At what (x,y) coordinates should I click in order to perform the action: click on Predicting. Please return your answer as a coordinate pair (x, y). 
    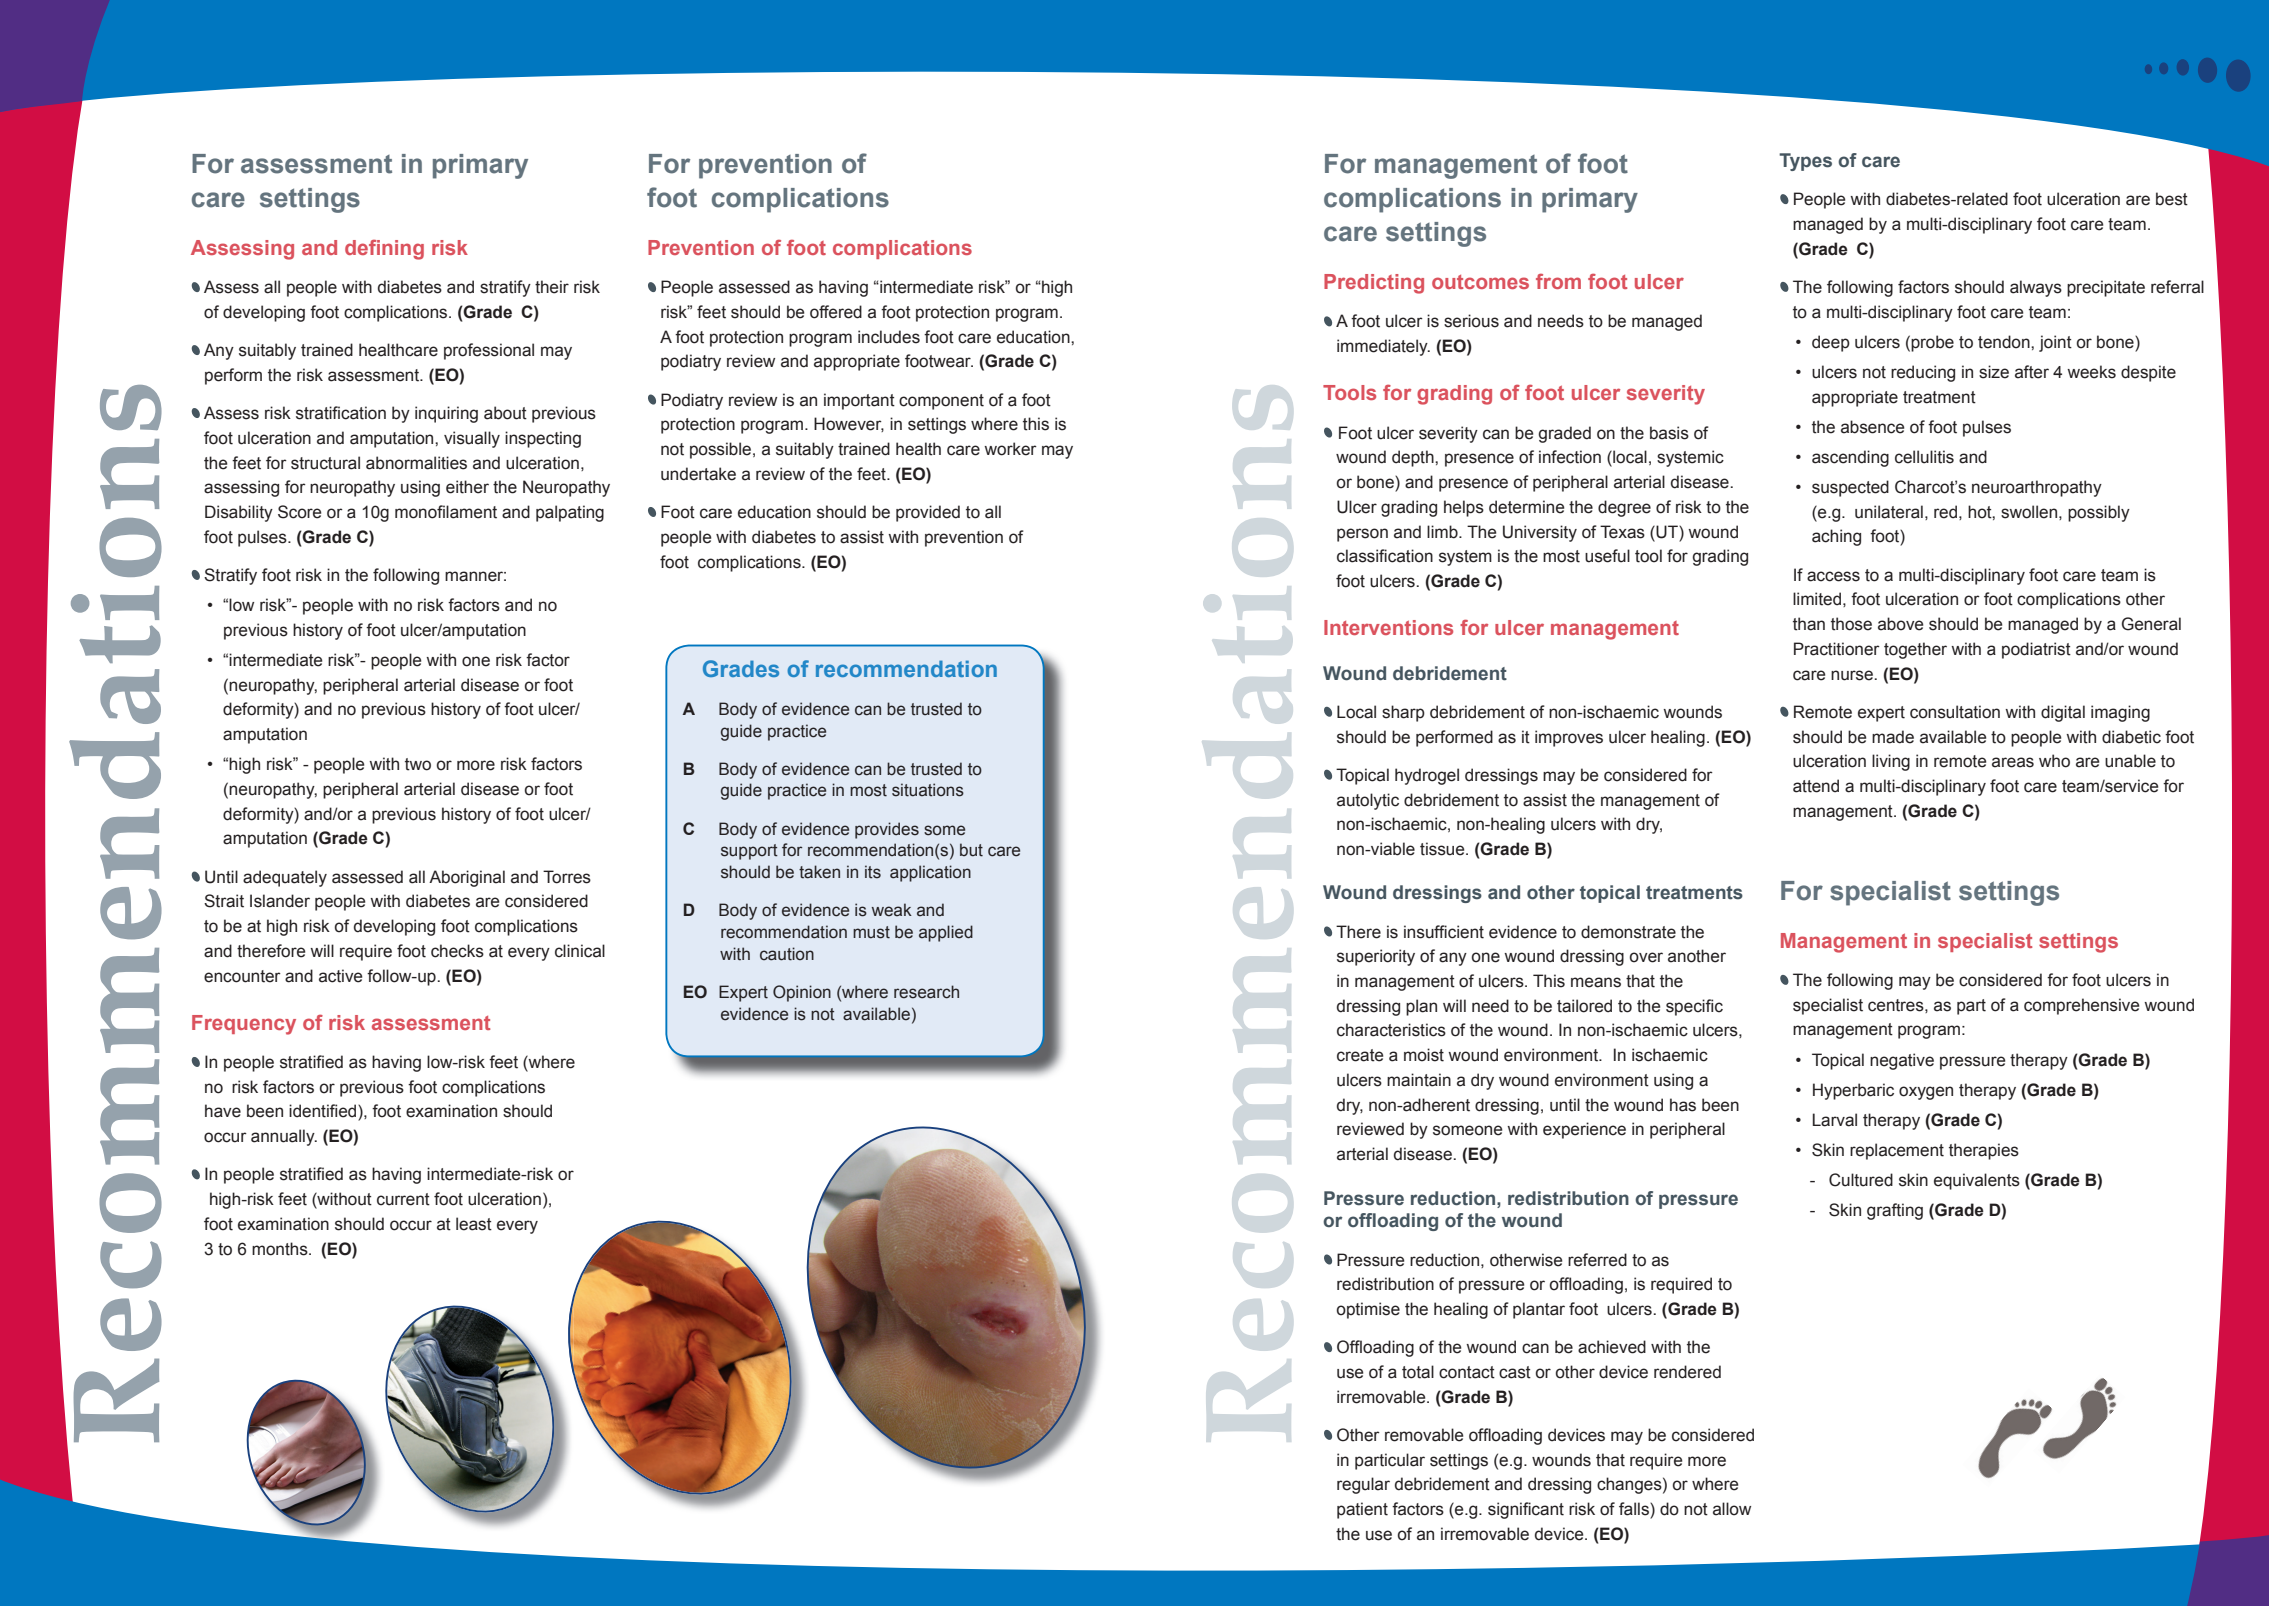
    Looking at the image, I should click on (1374, 284).
